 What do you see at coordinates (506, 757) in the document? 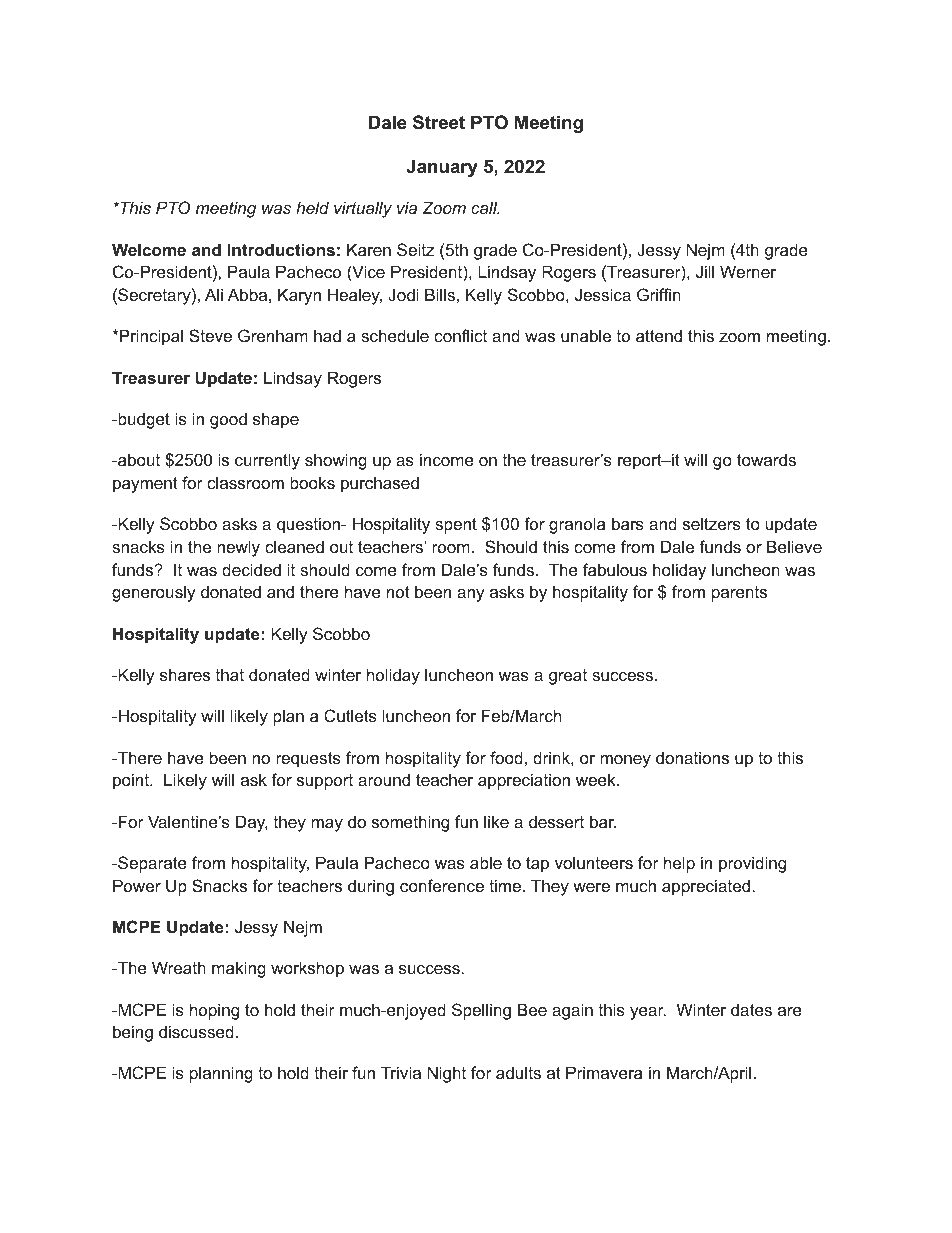
I see `food` at bounding box center [506, 757].
